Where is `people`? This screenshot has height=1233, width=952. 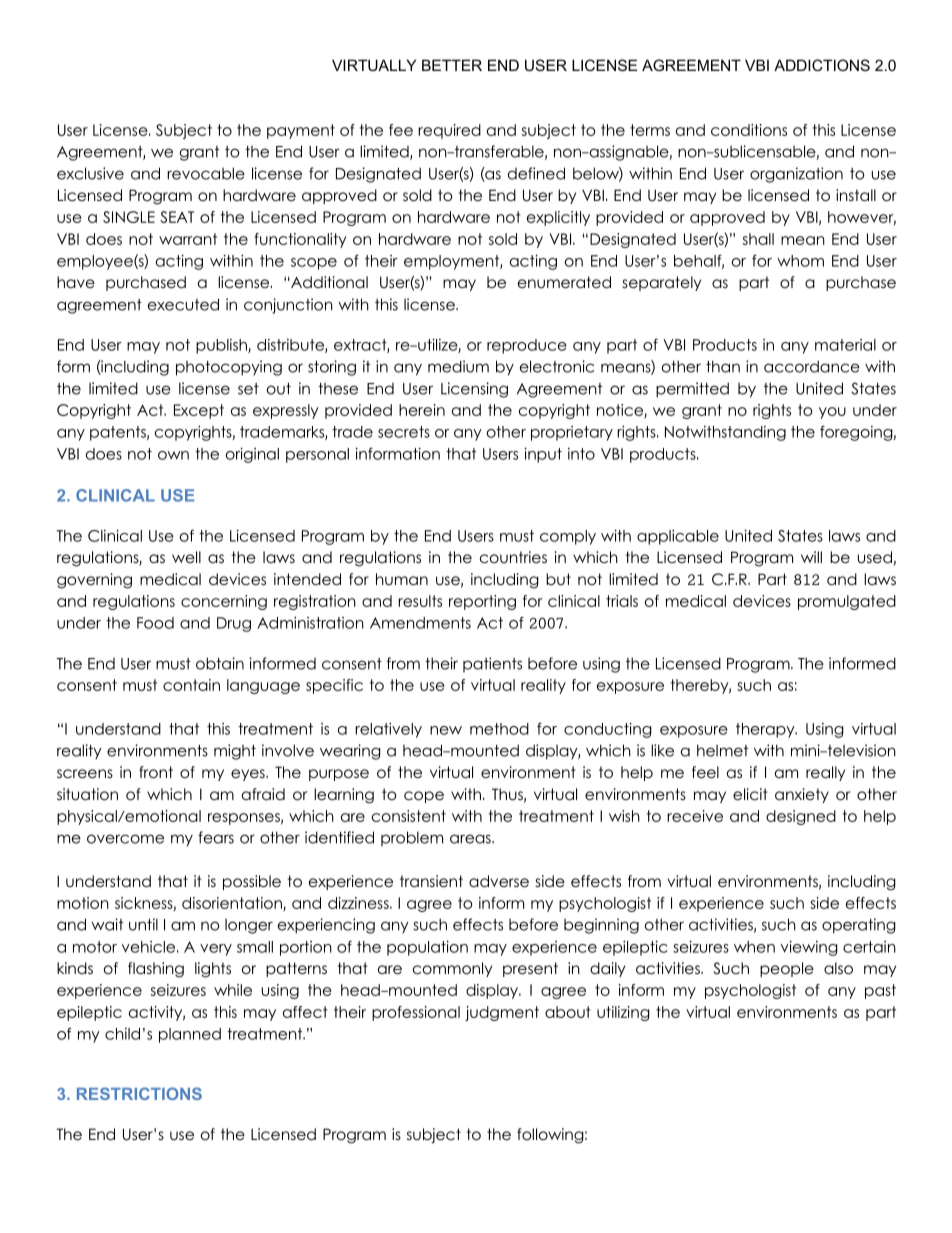
people is located at coordinates (787, 969).
